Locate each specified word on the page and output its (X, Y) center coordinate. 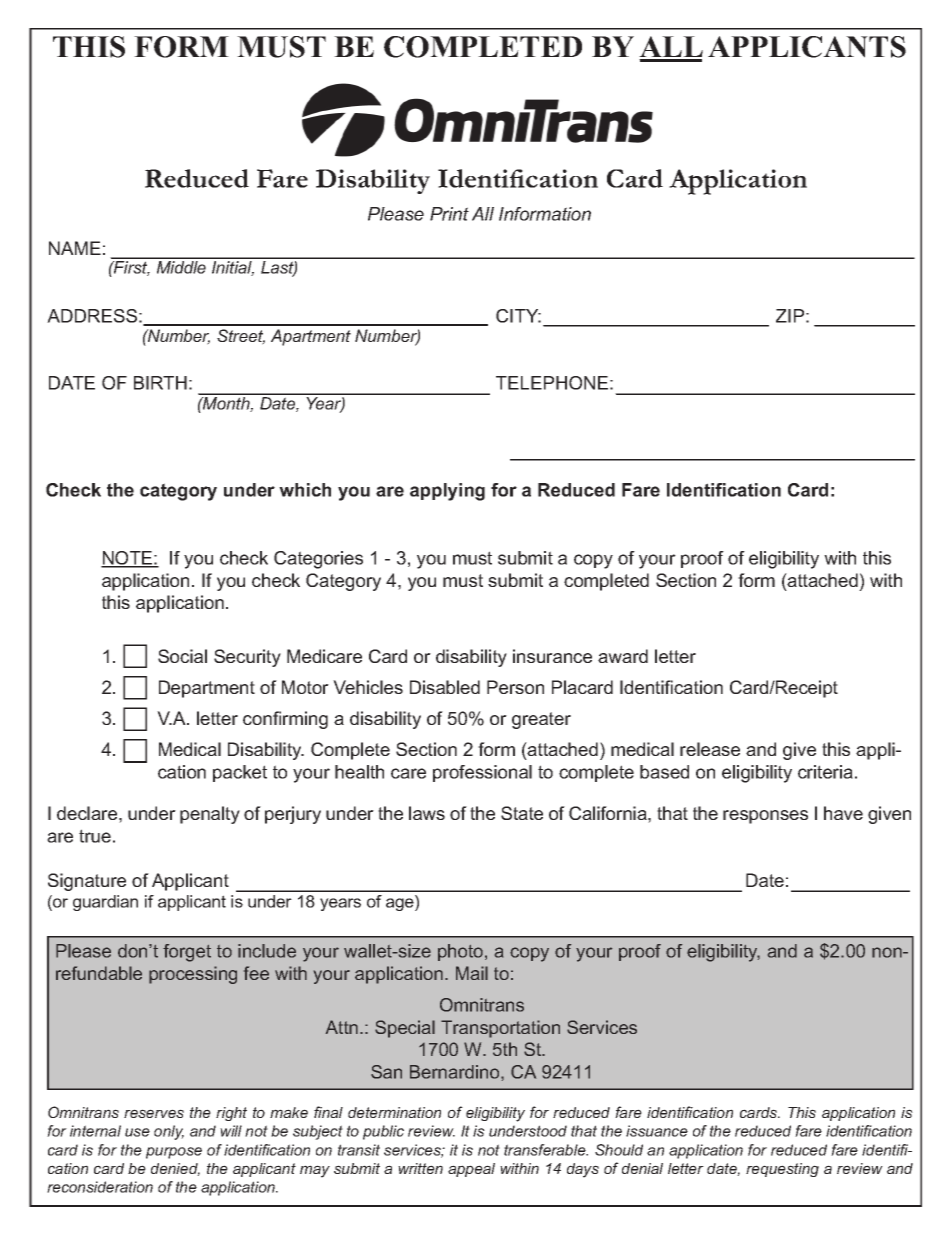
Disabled (445, 687)
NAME (75, 248)
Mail (472, 973)
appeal (471, 1170)
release (710, 749)
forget (187, 953)
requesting (782, 1170)
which (305, 490)
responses (765, 817)
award (623, 656)
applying (447, 492)
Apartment (311, 337)
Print (449, 214)
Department (207, 689)
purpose (174, 1153)
